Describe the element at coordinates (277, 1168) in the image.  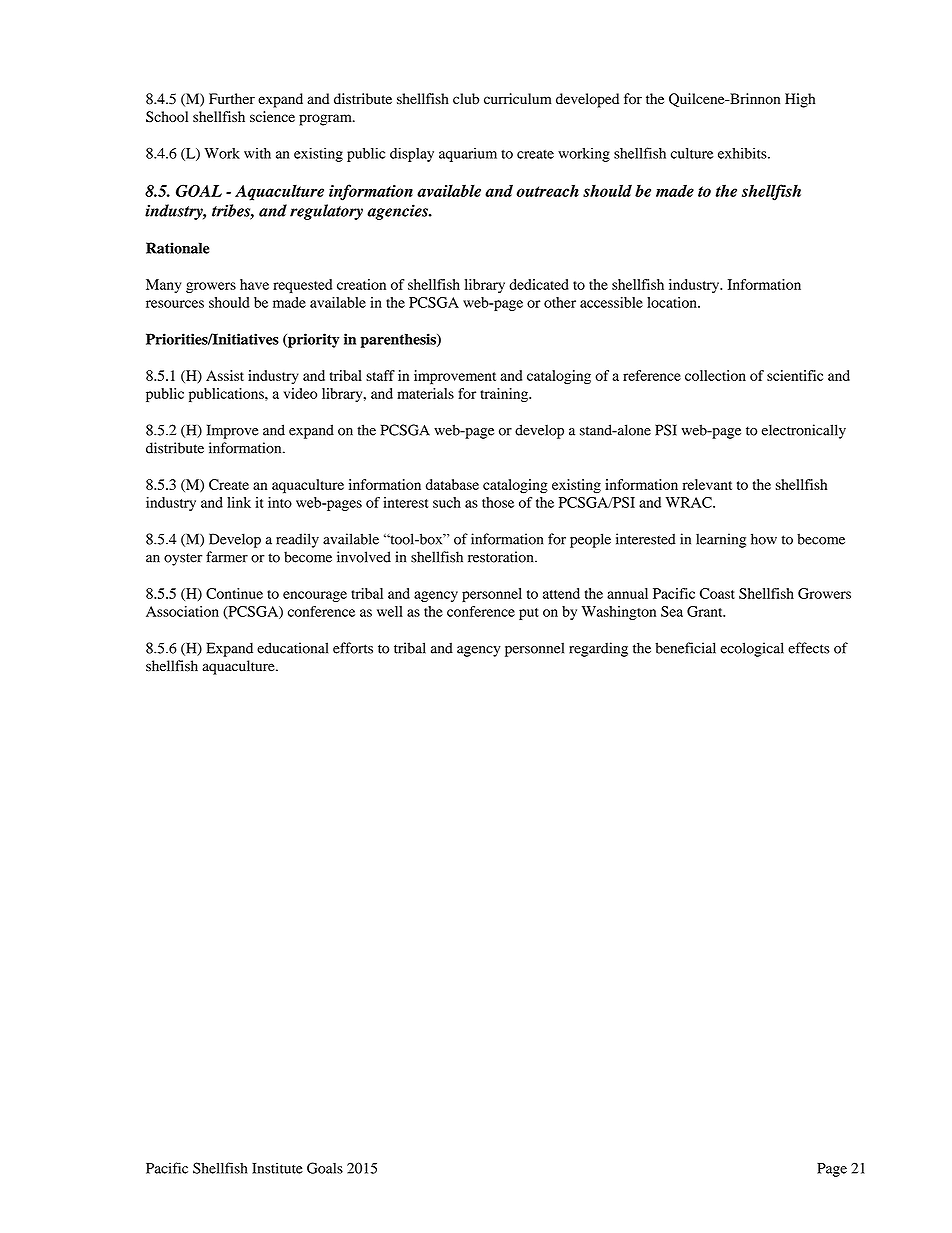
I see `Institute` at that location.
